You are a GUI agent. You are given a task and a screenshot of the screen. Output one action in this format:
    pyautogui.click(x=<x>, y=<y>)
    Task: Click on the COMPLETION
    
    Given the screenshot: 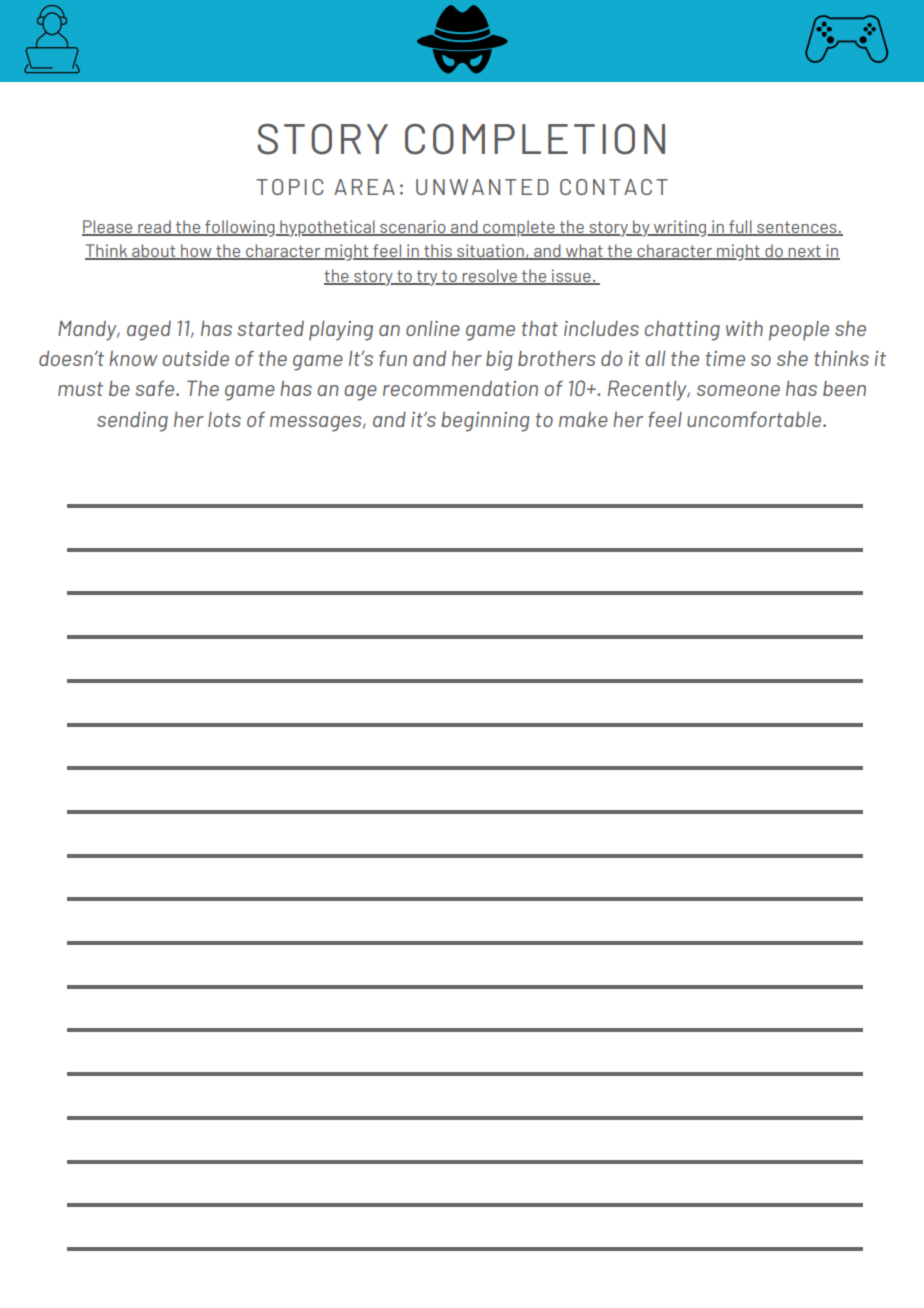 What is the action you would take?
    pyautogui.click(x=535, y=139)
